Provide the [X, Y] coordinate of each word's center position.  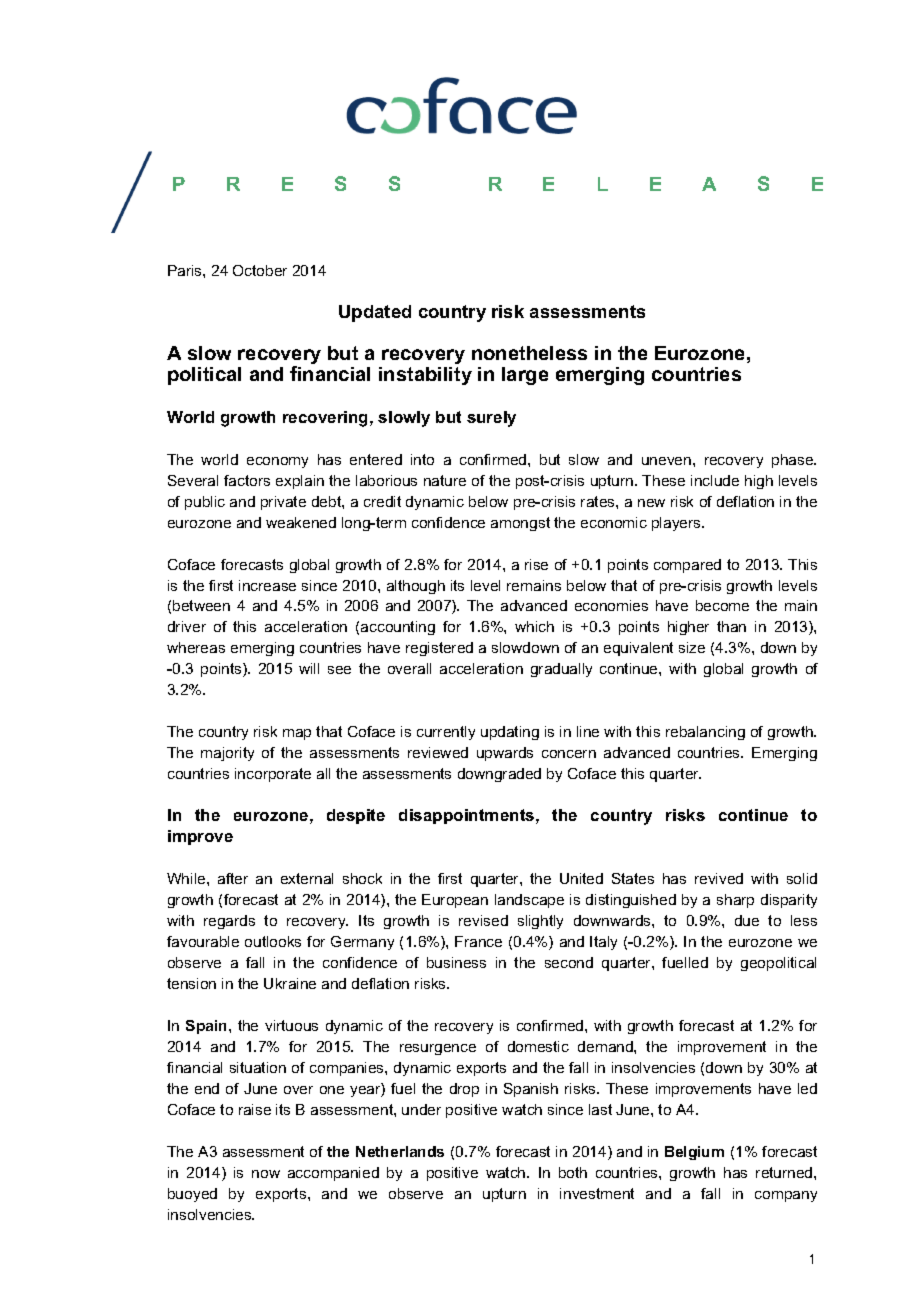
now [266, 1174]
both [573, 1172]
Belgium [694, 1153]
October [260, 270]
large [525, 376]
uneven [668, 461]
